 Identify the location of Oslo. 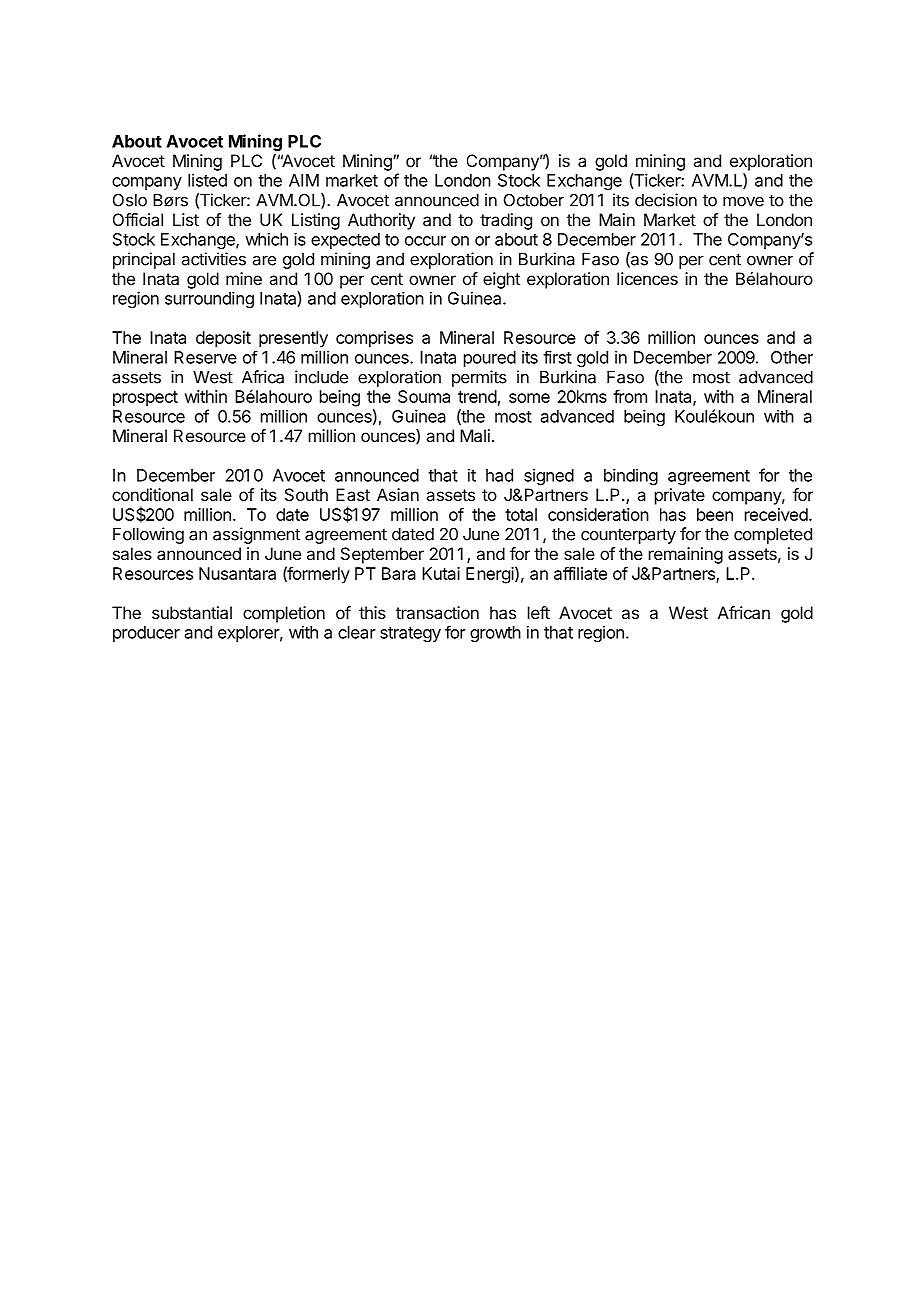
(130, 200).
